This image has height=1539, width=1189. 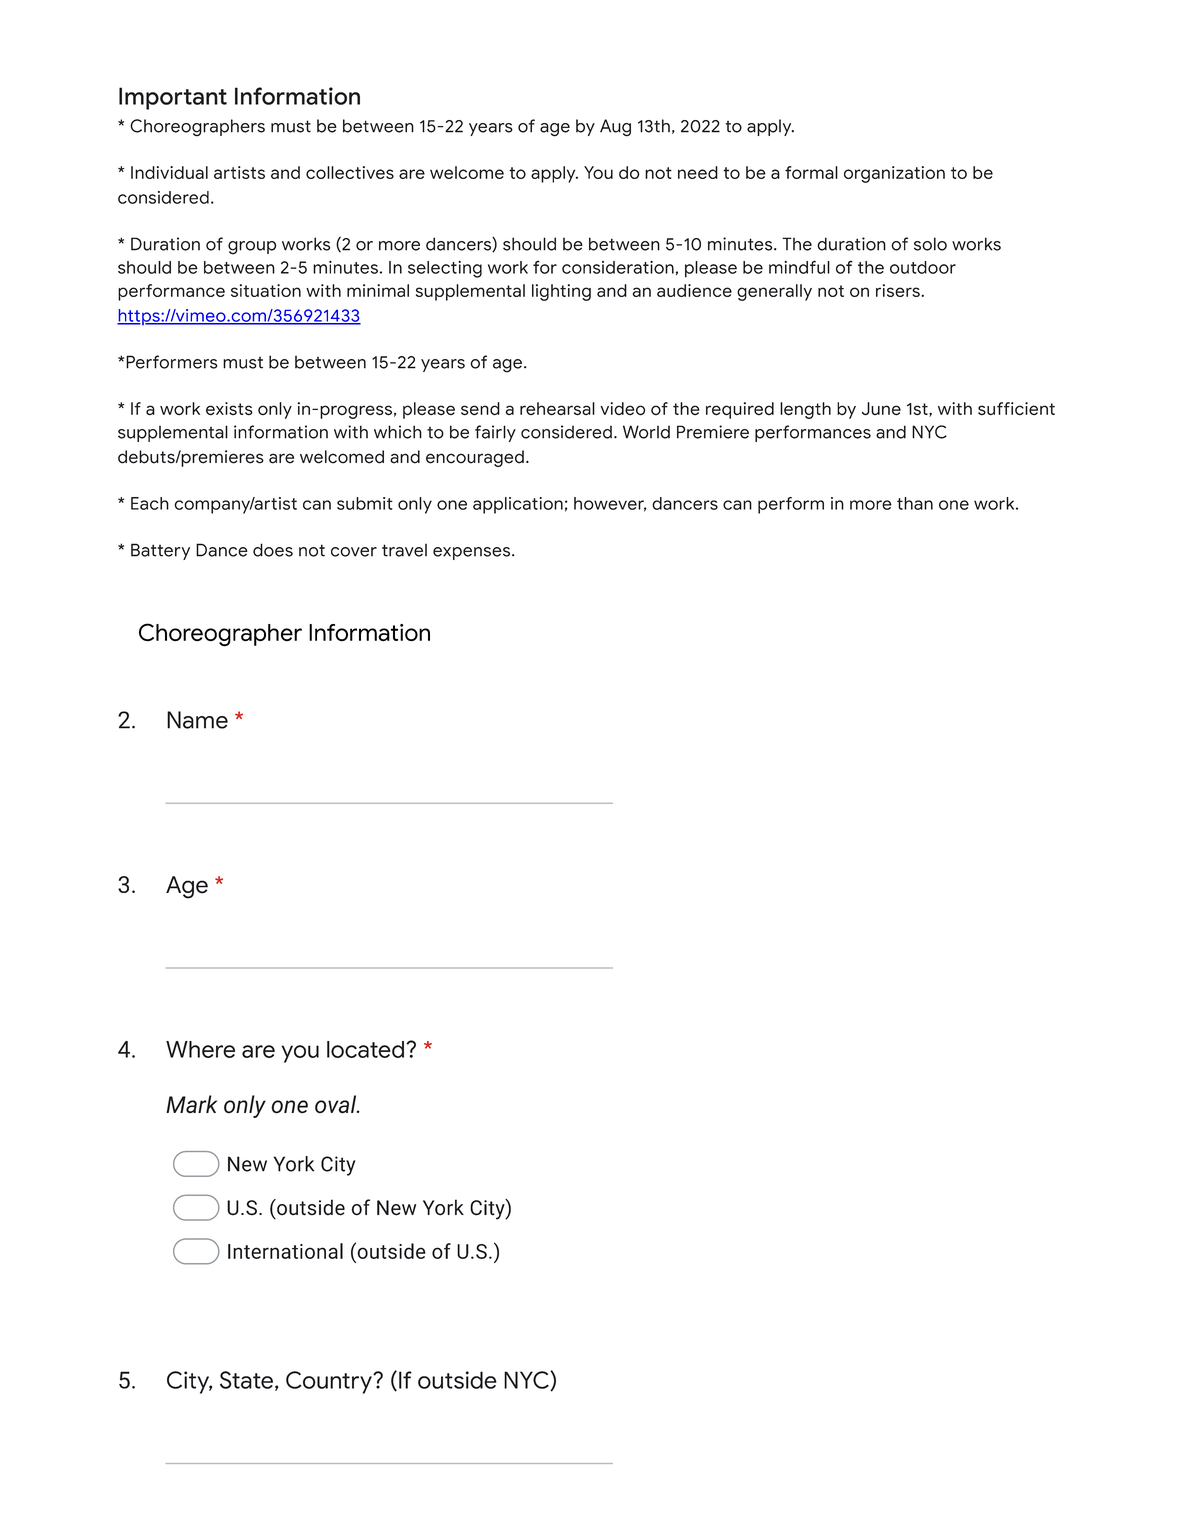 I want to click on than, so click(x=915, y=503).
